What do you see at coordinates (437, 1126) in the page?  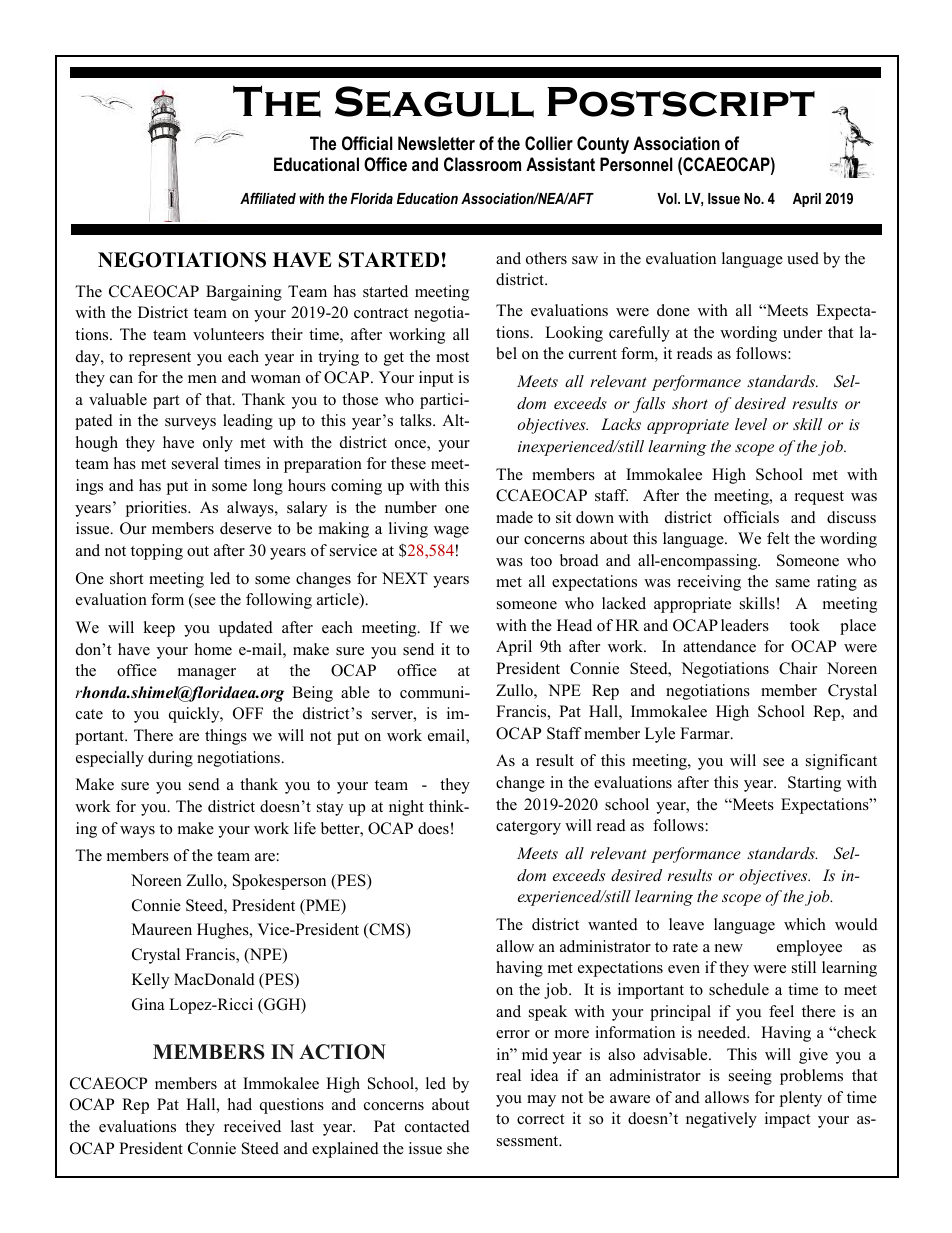 I see `contacted` at bounding box center [437, 1126].
